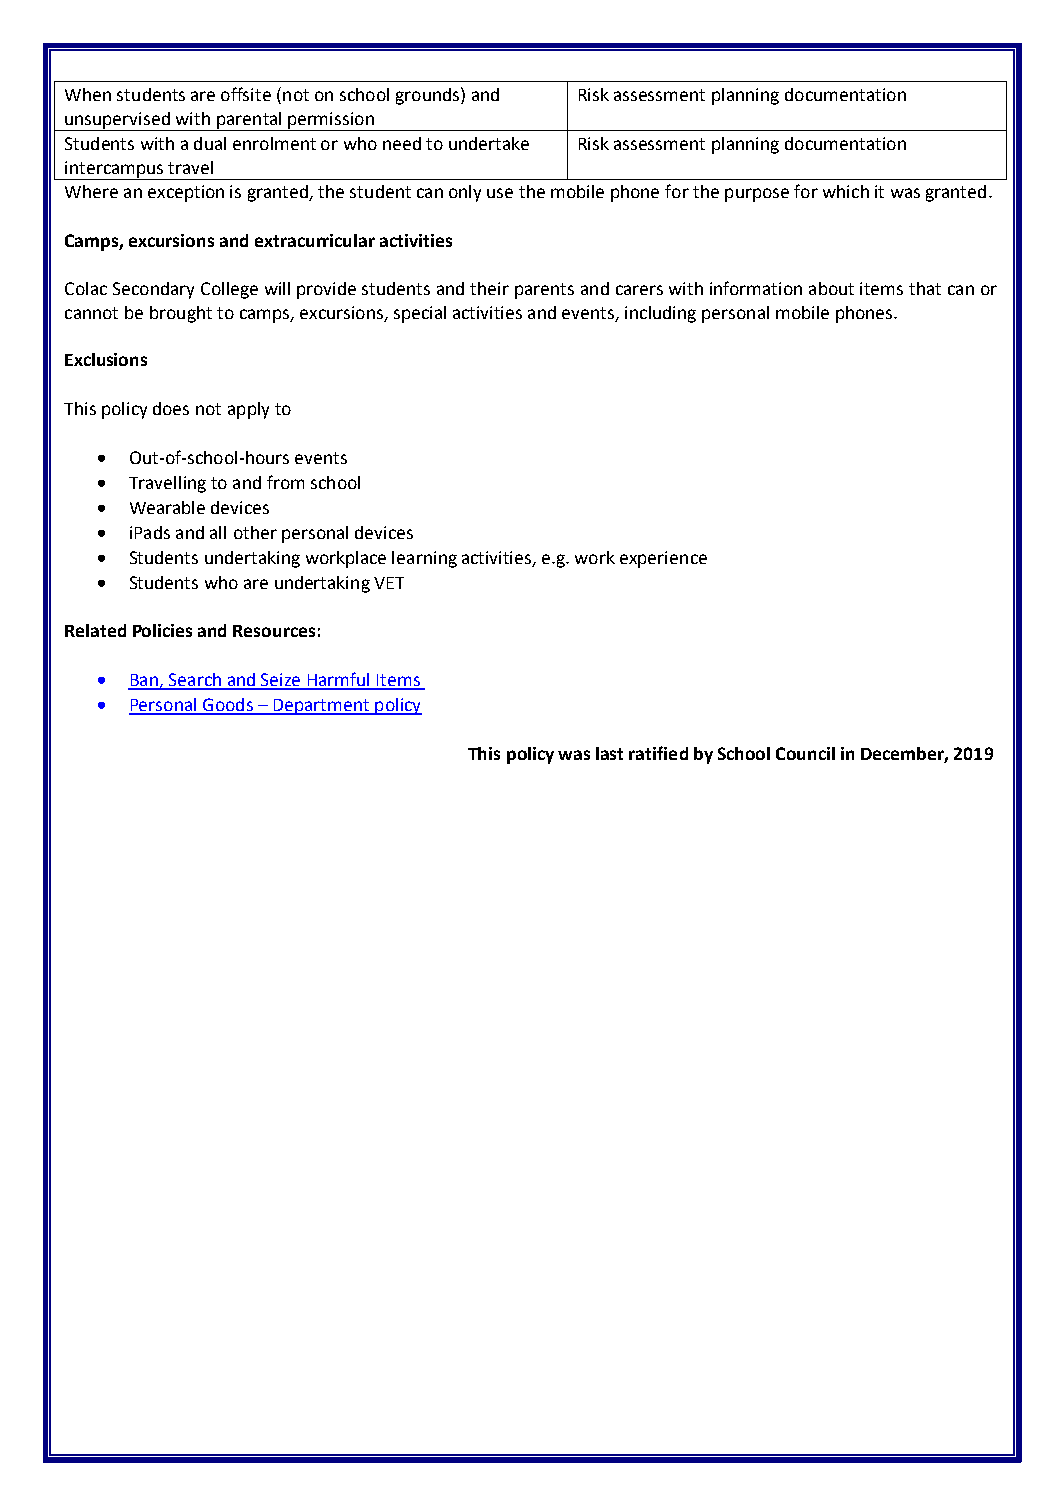  What do you see at coordinates (489, 143) in the page?
I see `undertake` at bounding box center [489, 143].
